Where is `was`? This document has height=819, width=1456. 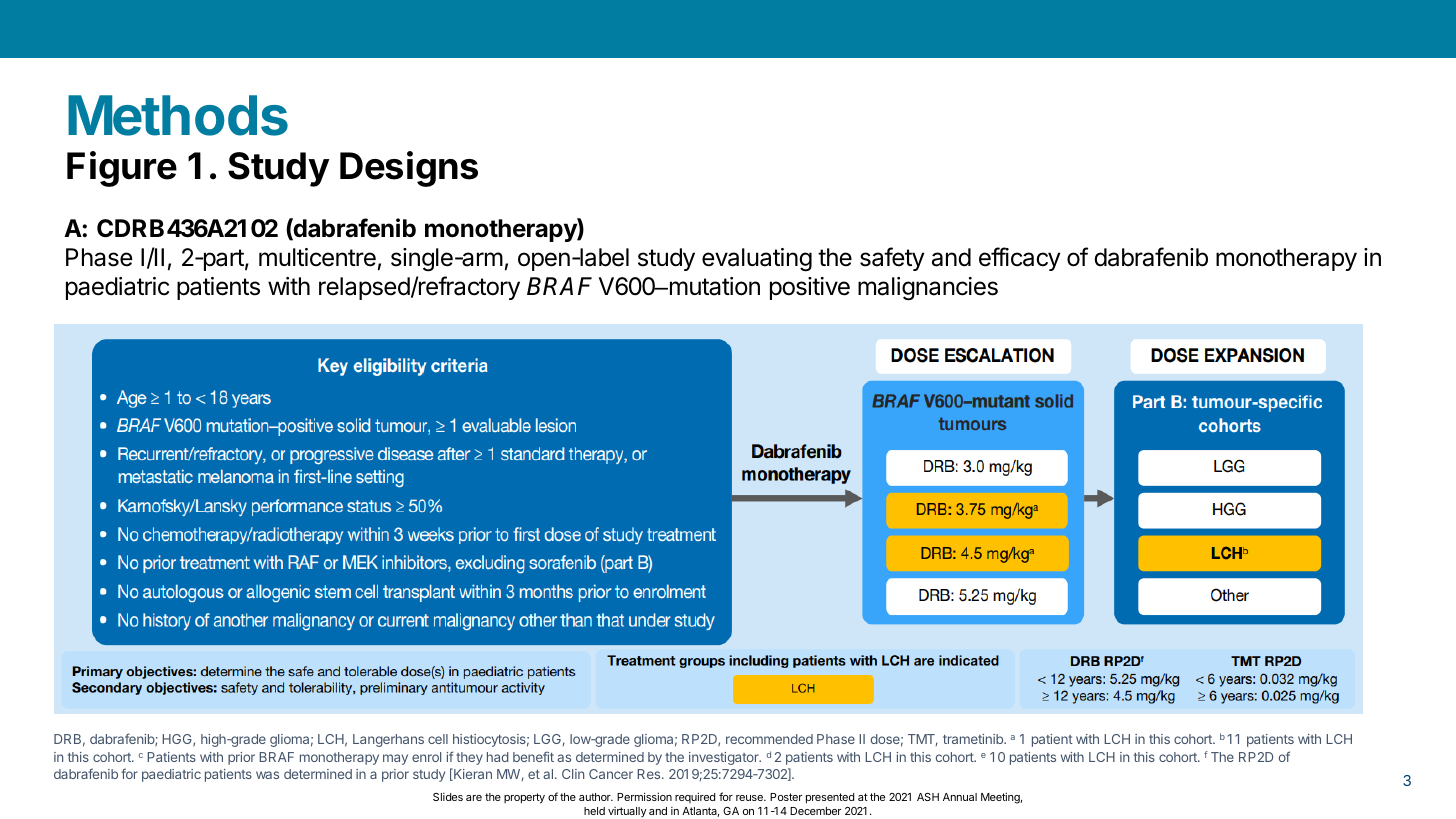
was is located at coordinates (267, 775).
